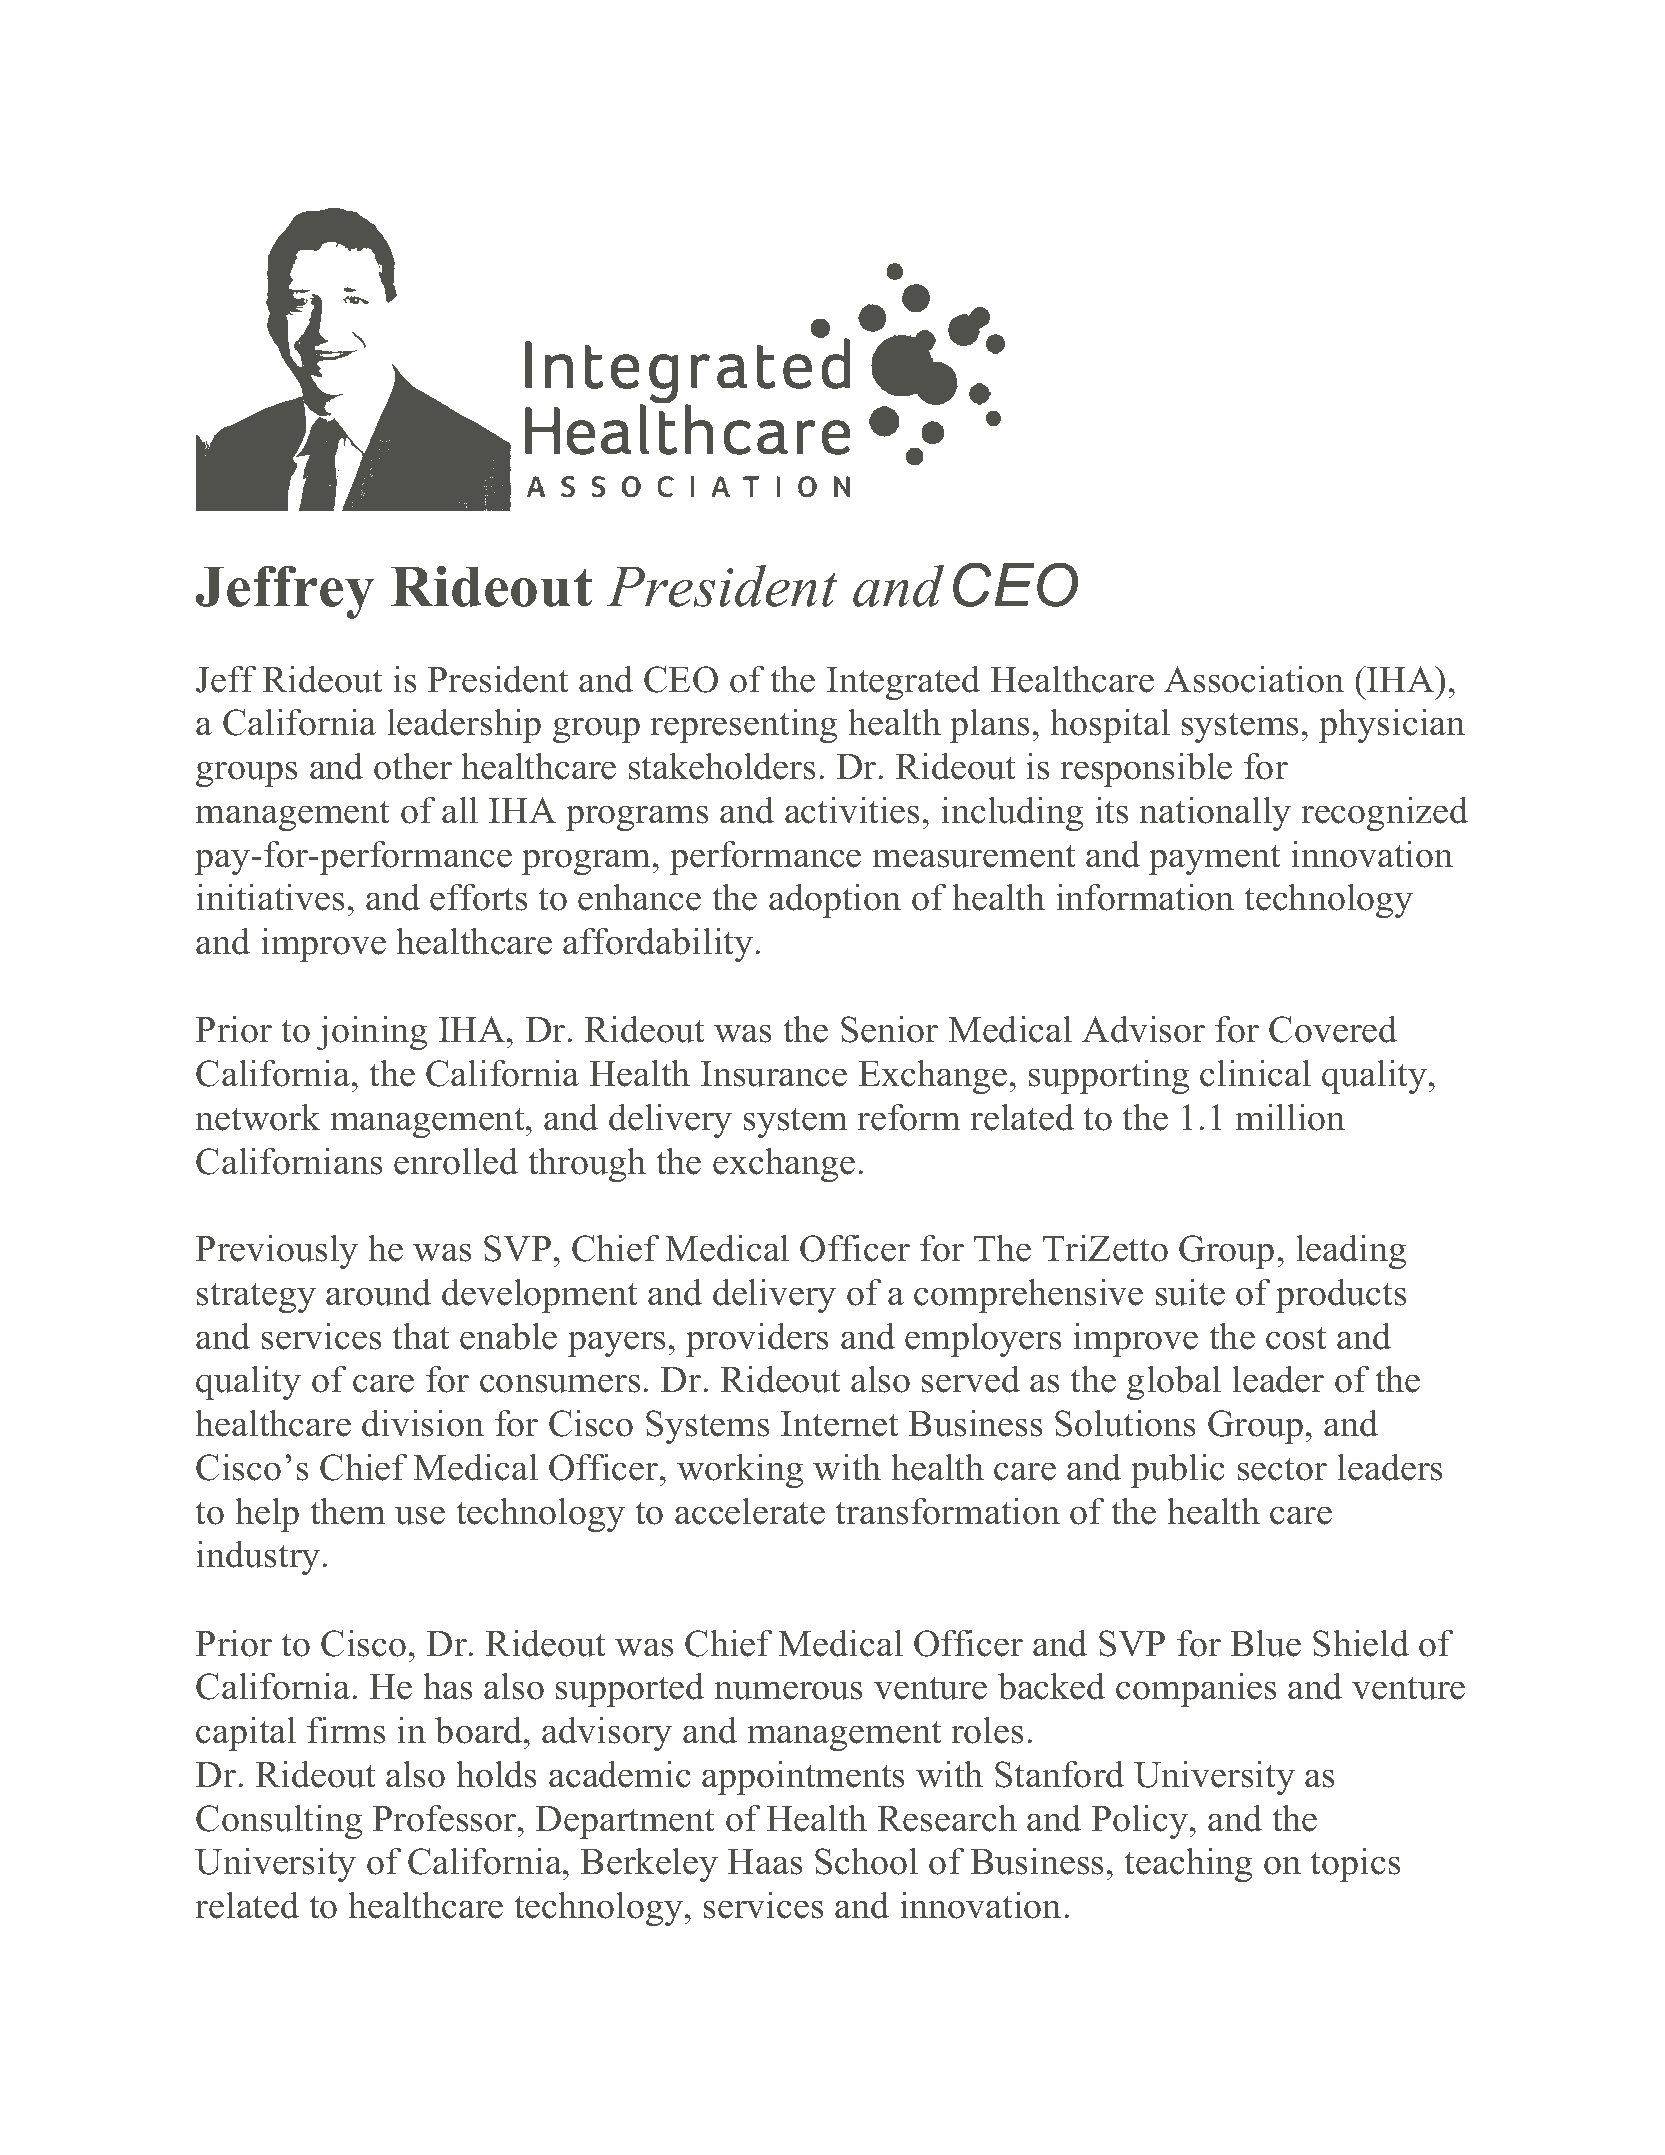 The width and height of the document is (1665, 2155). I want to click on division, so click(423, 1423).
